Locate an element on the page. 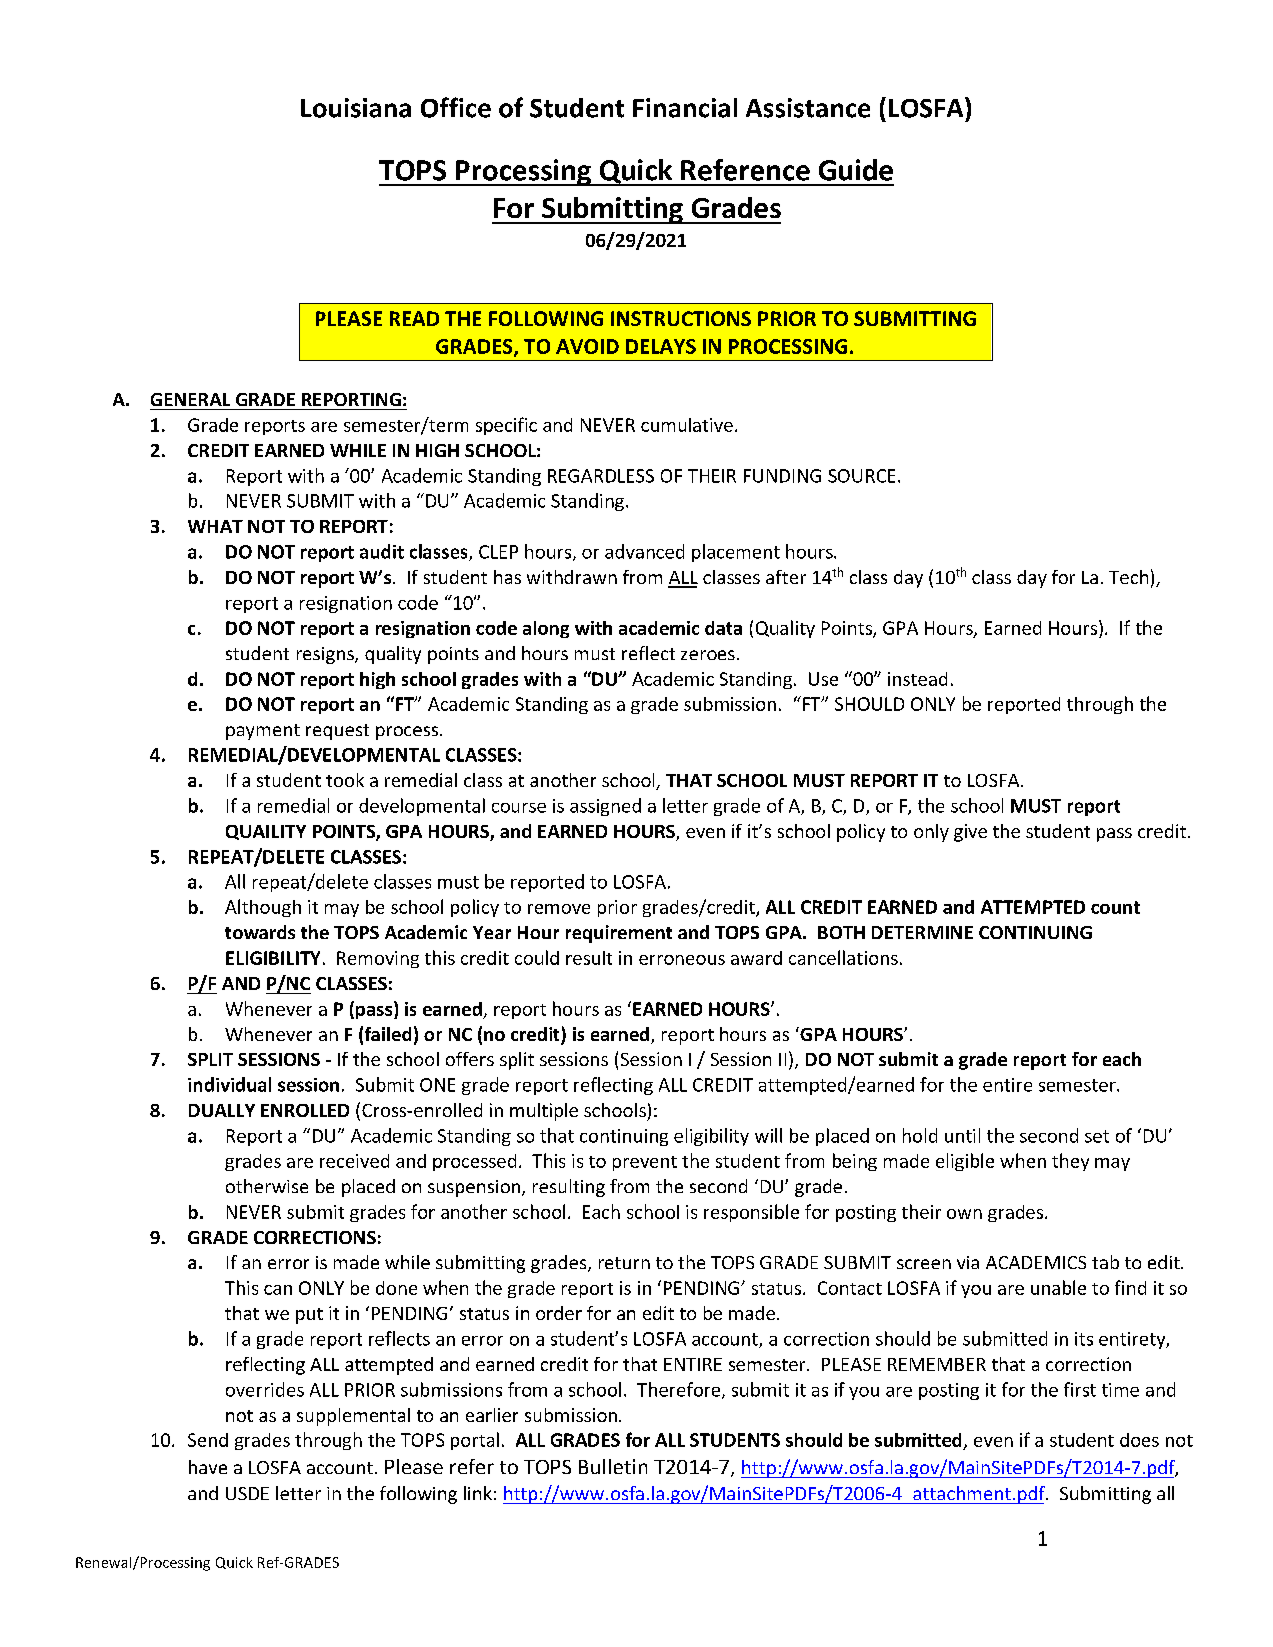 The width and height of the page is (1273, 1647). assigned is located at coordinates (605, 807).
